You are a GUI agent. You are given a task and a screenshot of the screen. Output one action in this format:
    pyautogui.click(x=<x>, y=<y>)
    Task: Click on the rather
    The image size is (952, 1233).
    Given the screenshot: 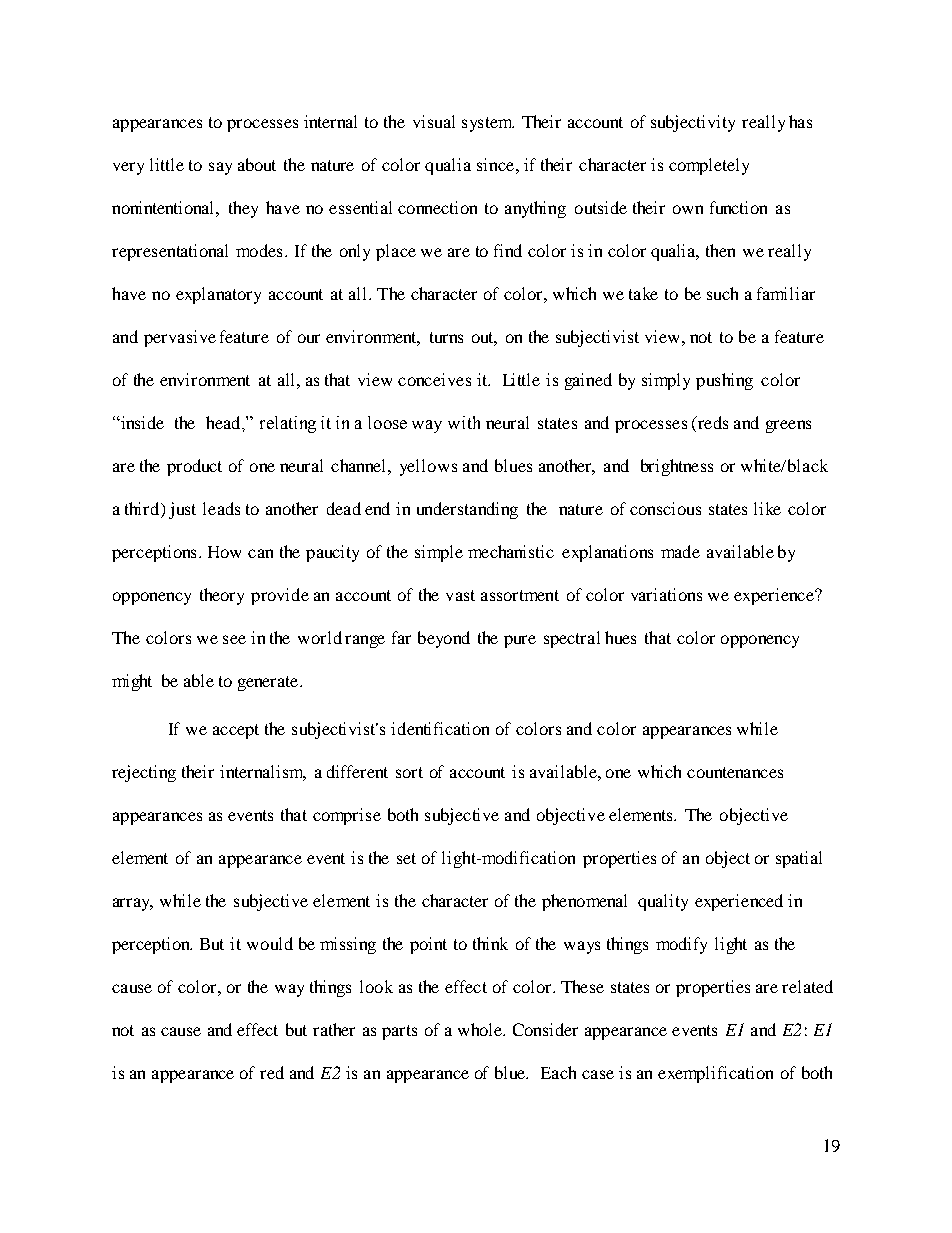 What is the action you would take?
    pyautogui.click(x=334, y=1029)
